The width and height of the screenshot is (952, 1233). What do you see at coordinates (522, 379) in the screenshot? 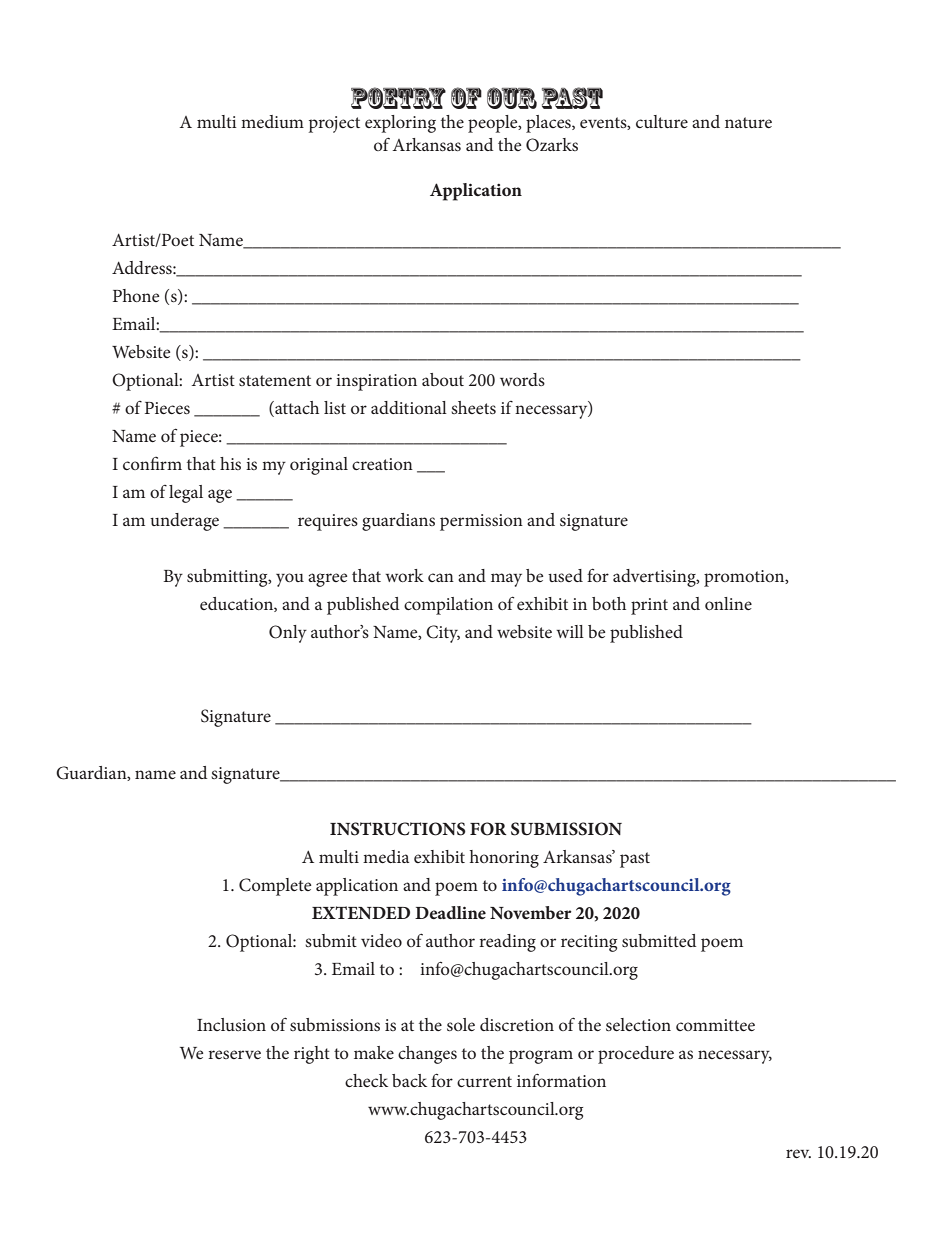
I see `words` at bounding box center [522, 379].
